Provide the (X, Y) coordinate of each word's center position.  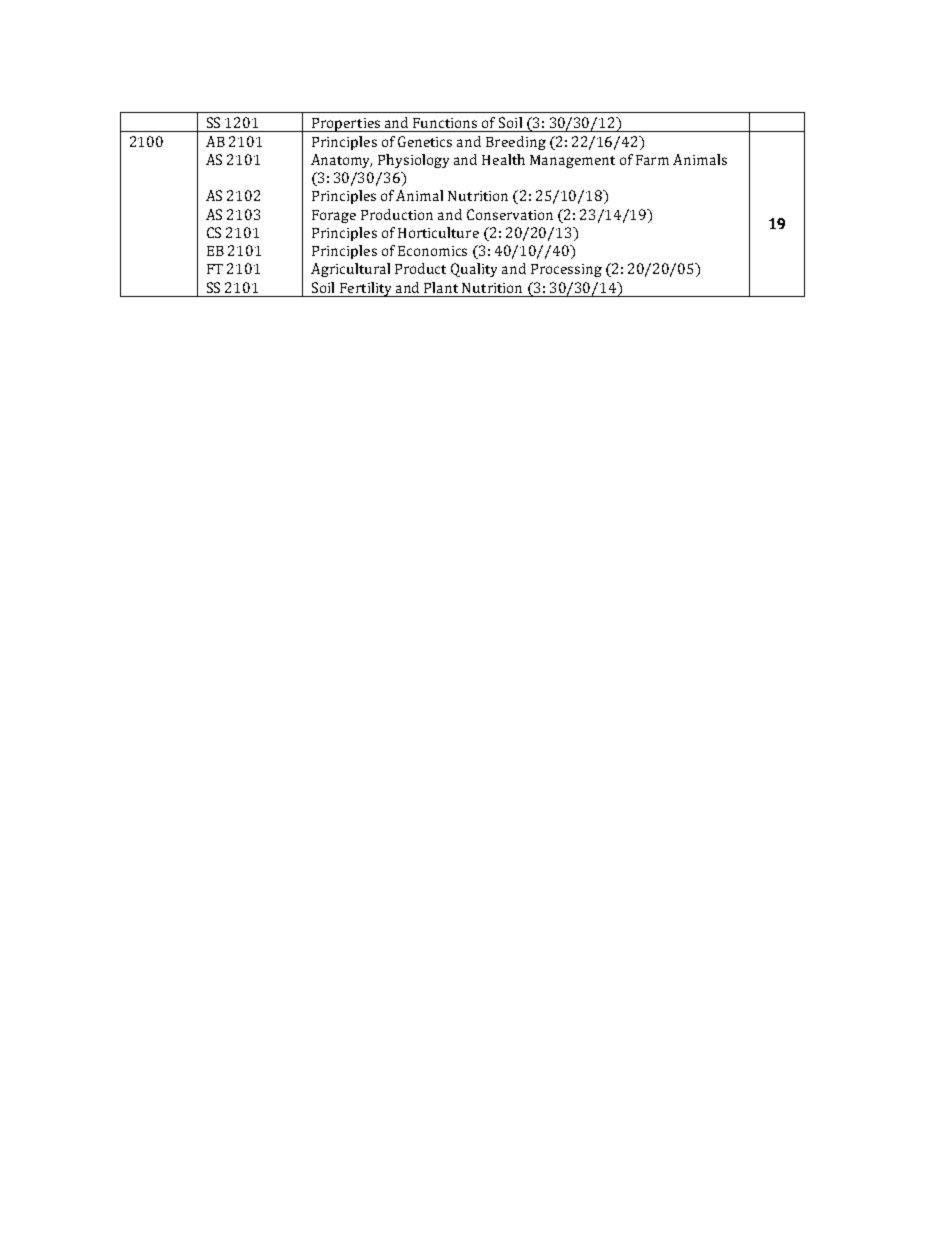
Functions (445, 123)
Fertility (366, 289)
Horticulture (438, 232)
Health (503, 159)
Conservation (510, 214)
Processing (566, 270)
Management (572, 161)
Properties (346, 125)
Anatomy (341, 161)
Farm (652, 160)
